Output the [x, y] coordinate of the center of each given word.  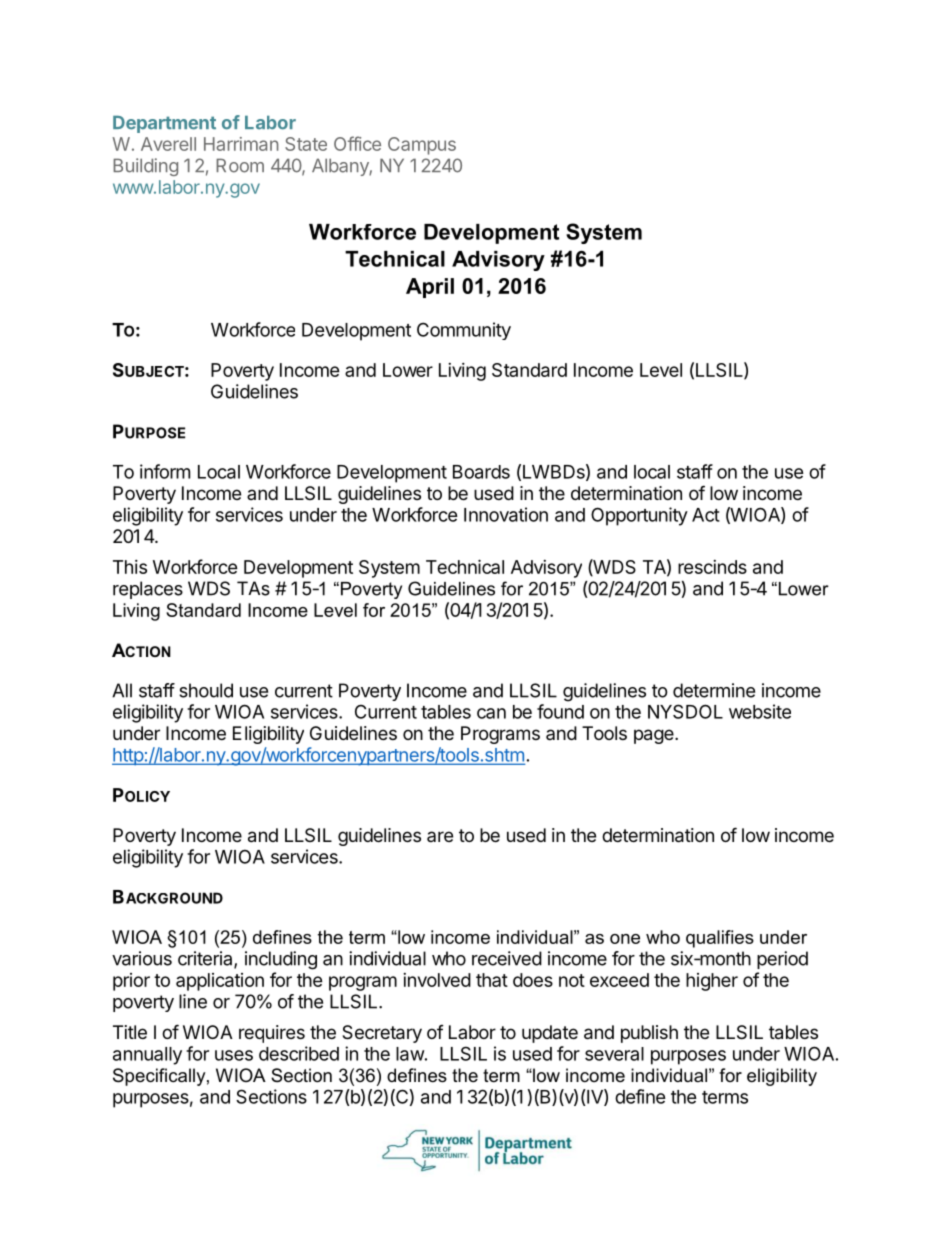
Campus [422, 146]
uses [234, 1055]
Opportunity [639, 516]
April [430, 288]
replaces [148, 590]
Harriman [241, 144]
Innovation [506, 514]
